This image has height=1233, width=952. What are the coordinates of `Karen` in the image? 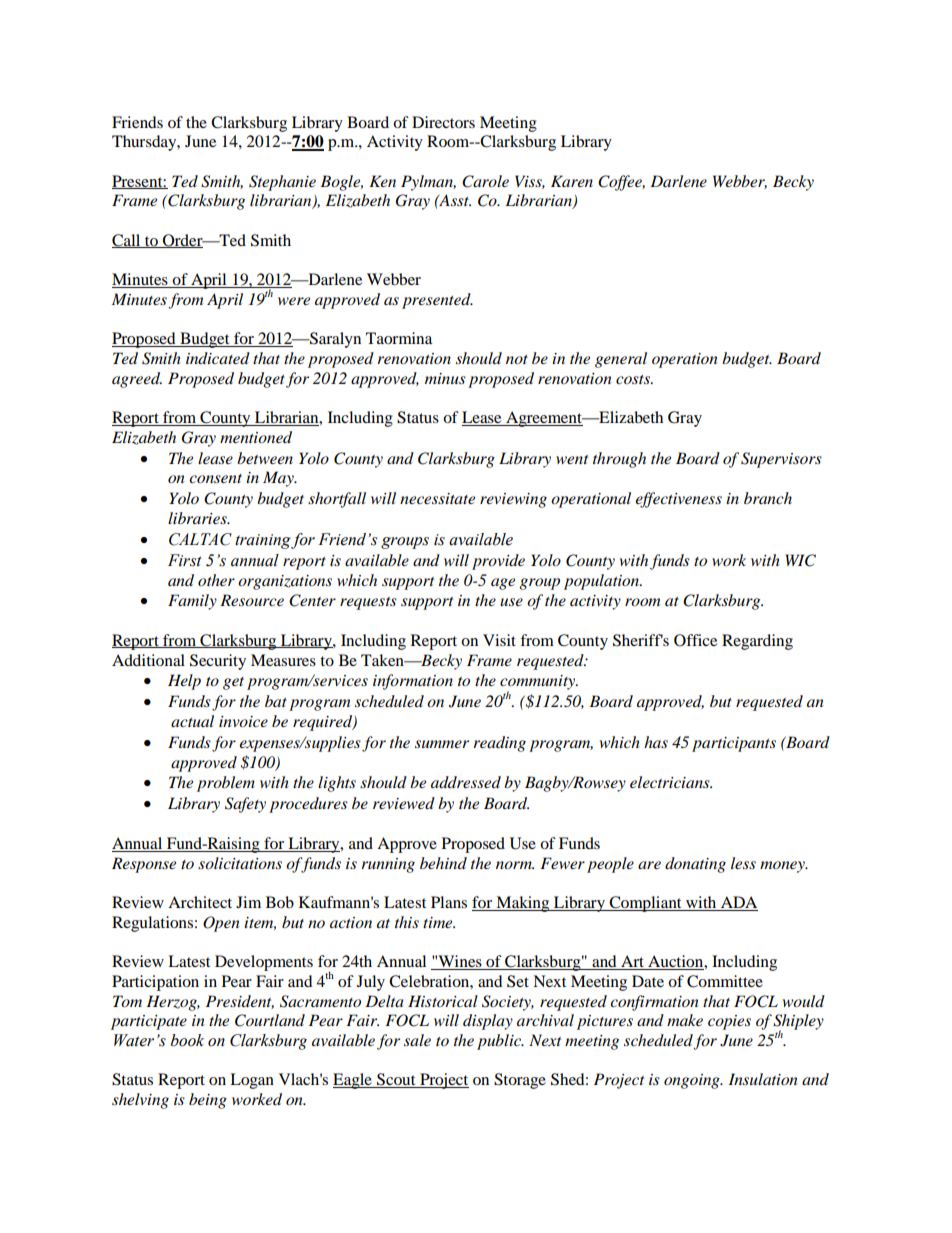 It's located at (572, 181).
